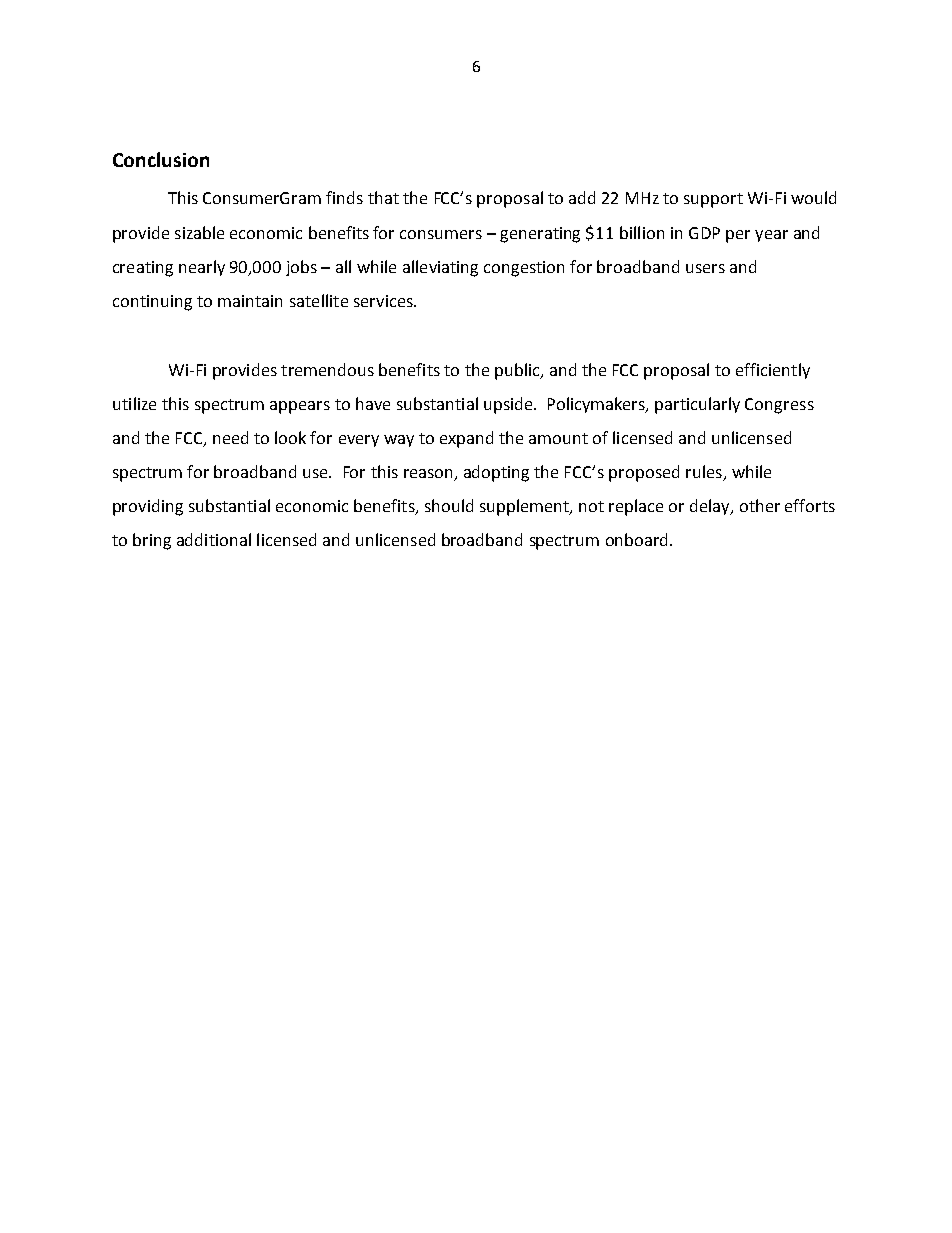  I want to click on additional, so click(214, 539).
